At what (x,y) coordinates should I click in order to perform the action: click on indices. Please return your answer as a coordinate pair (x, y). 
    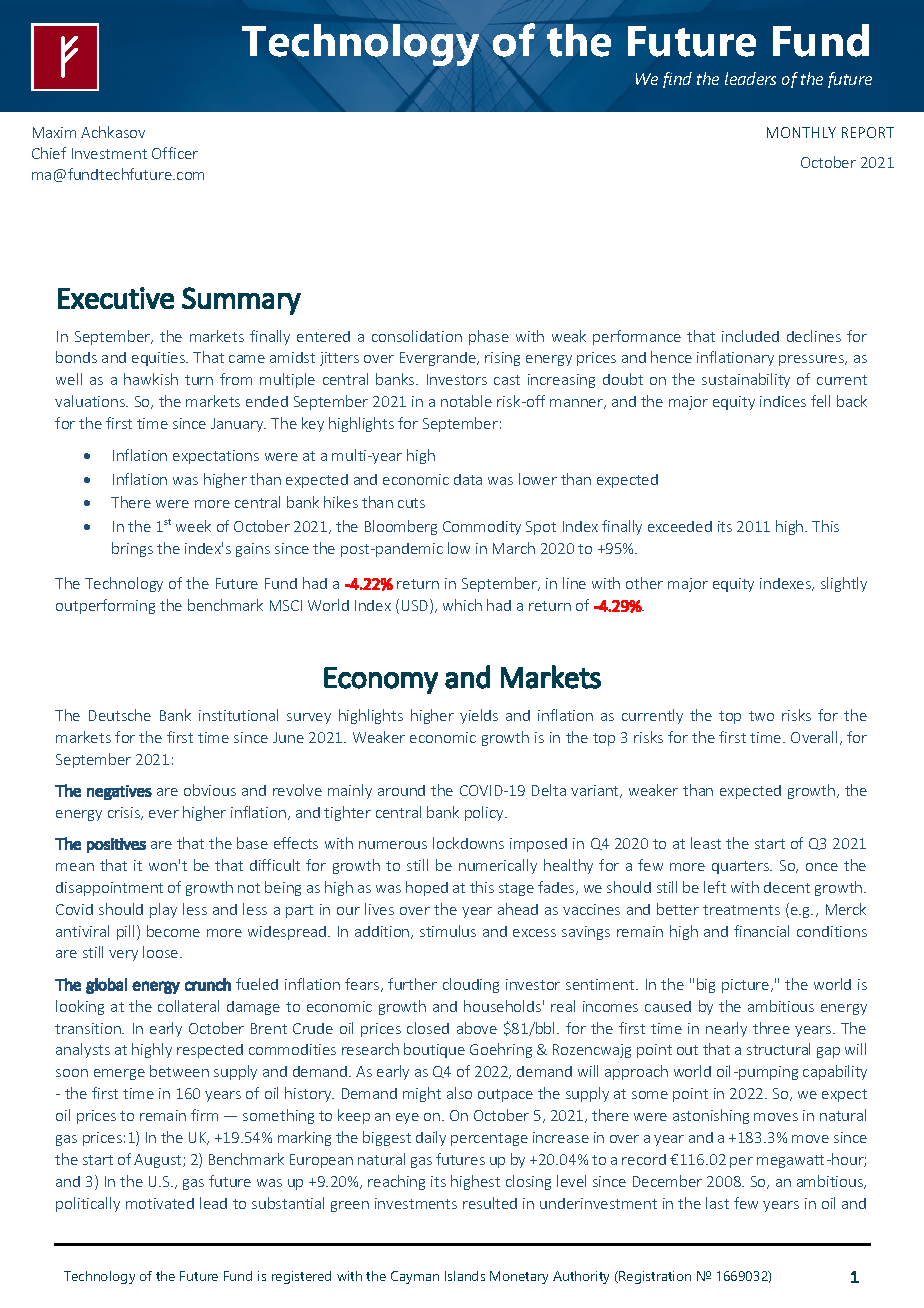
    Looking at the image, I should click on (783, 401).
